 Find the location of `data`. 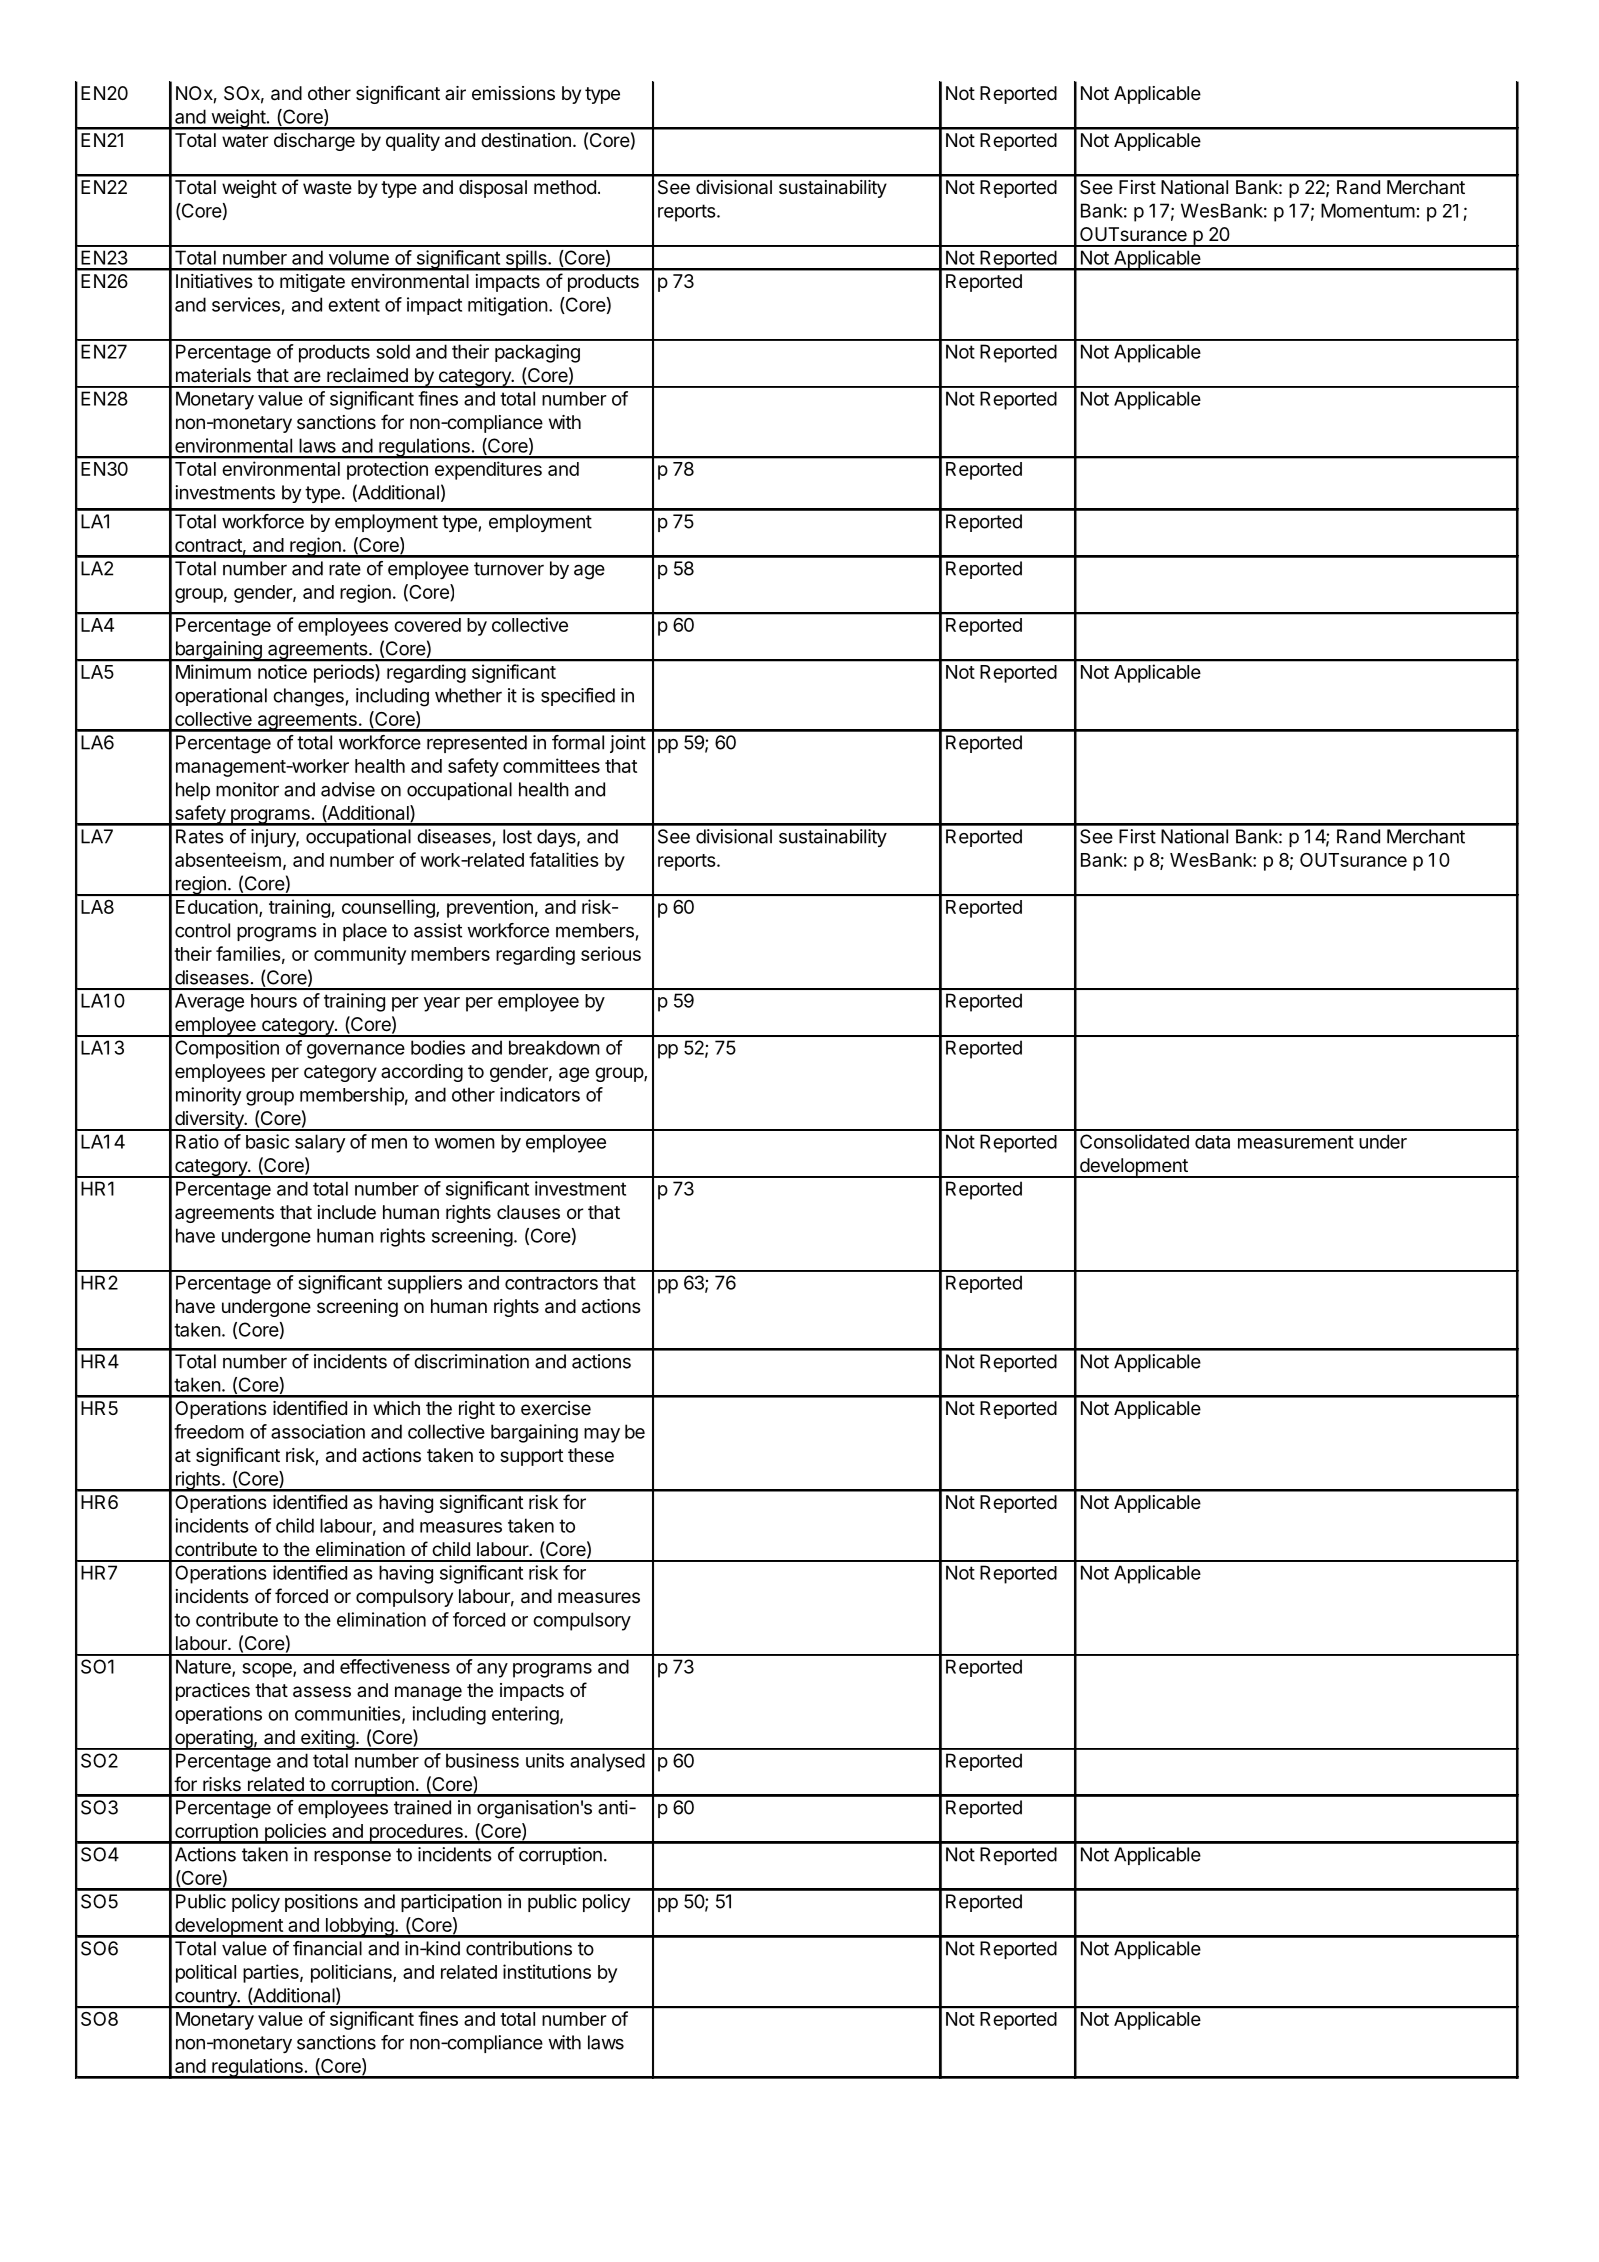

data is located at coordinates (1212, 1142).
